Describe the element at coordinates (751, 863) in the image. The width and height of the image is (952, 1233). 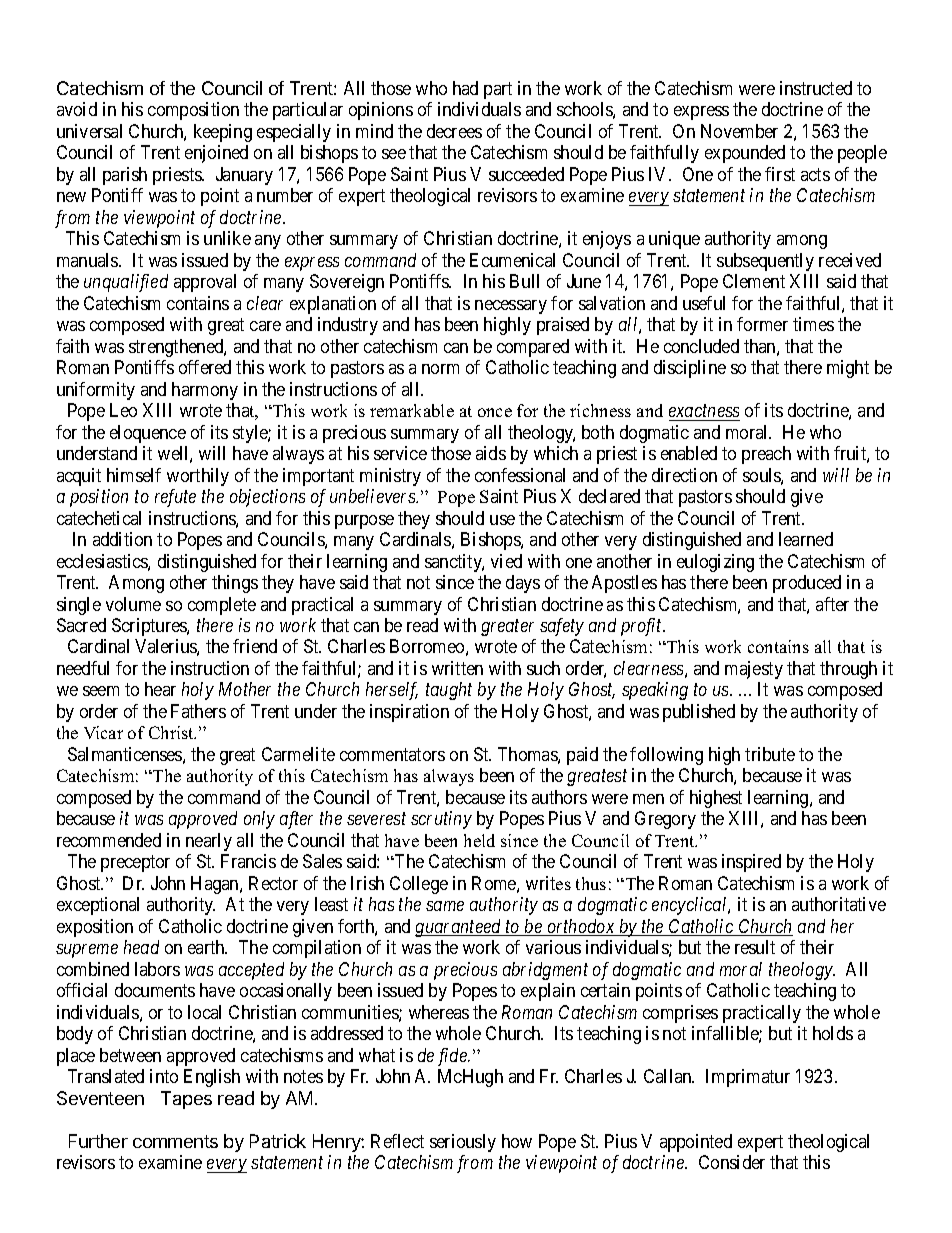
I see `inspired` at that location.
